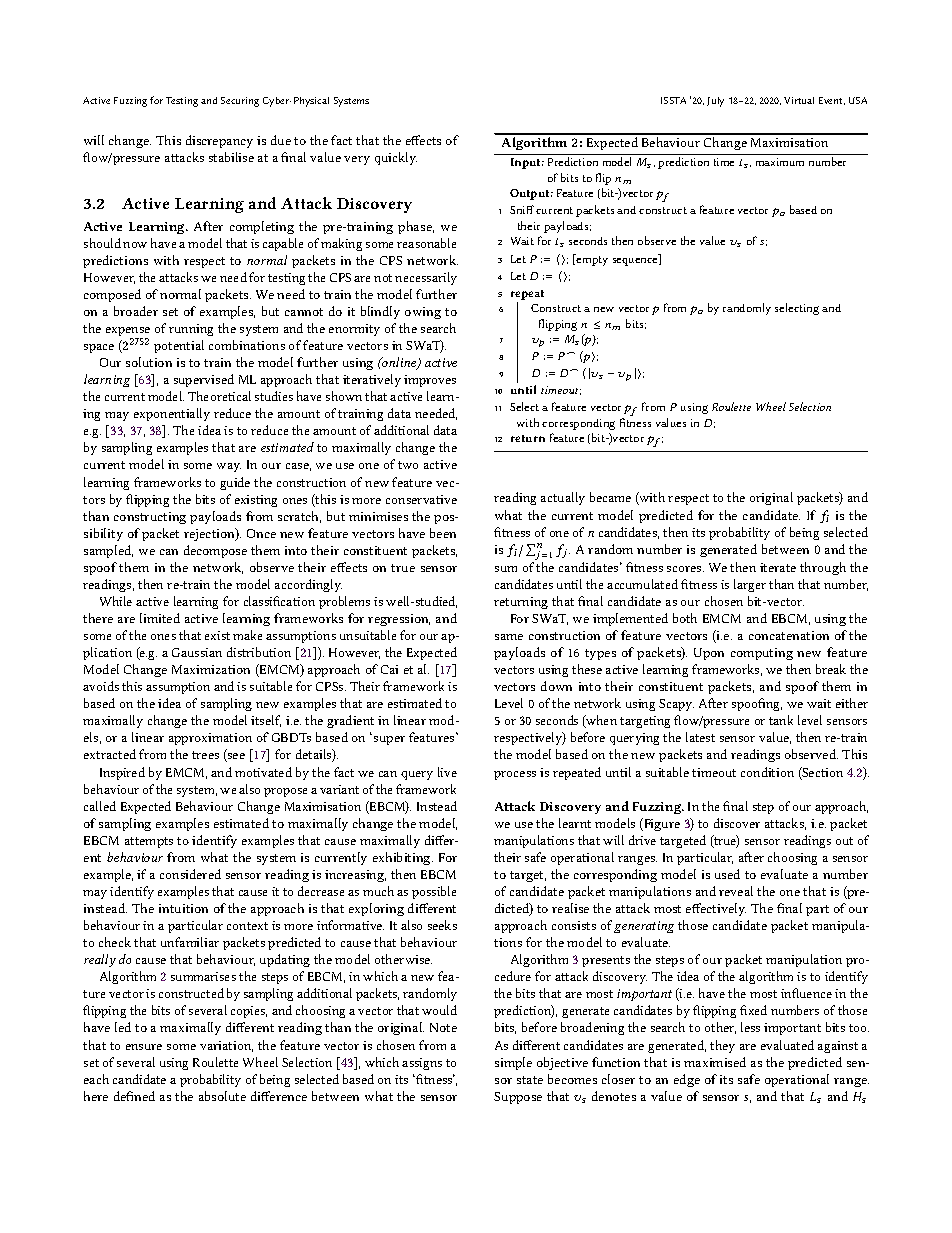  Describe the element at coordinates (396, 158) in the screenshot. I see `quickly` at that location.
